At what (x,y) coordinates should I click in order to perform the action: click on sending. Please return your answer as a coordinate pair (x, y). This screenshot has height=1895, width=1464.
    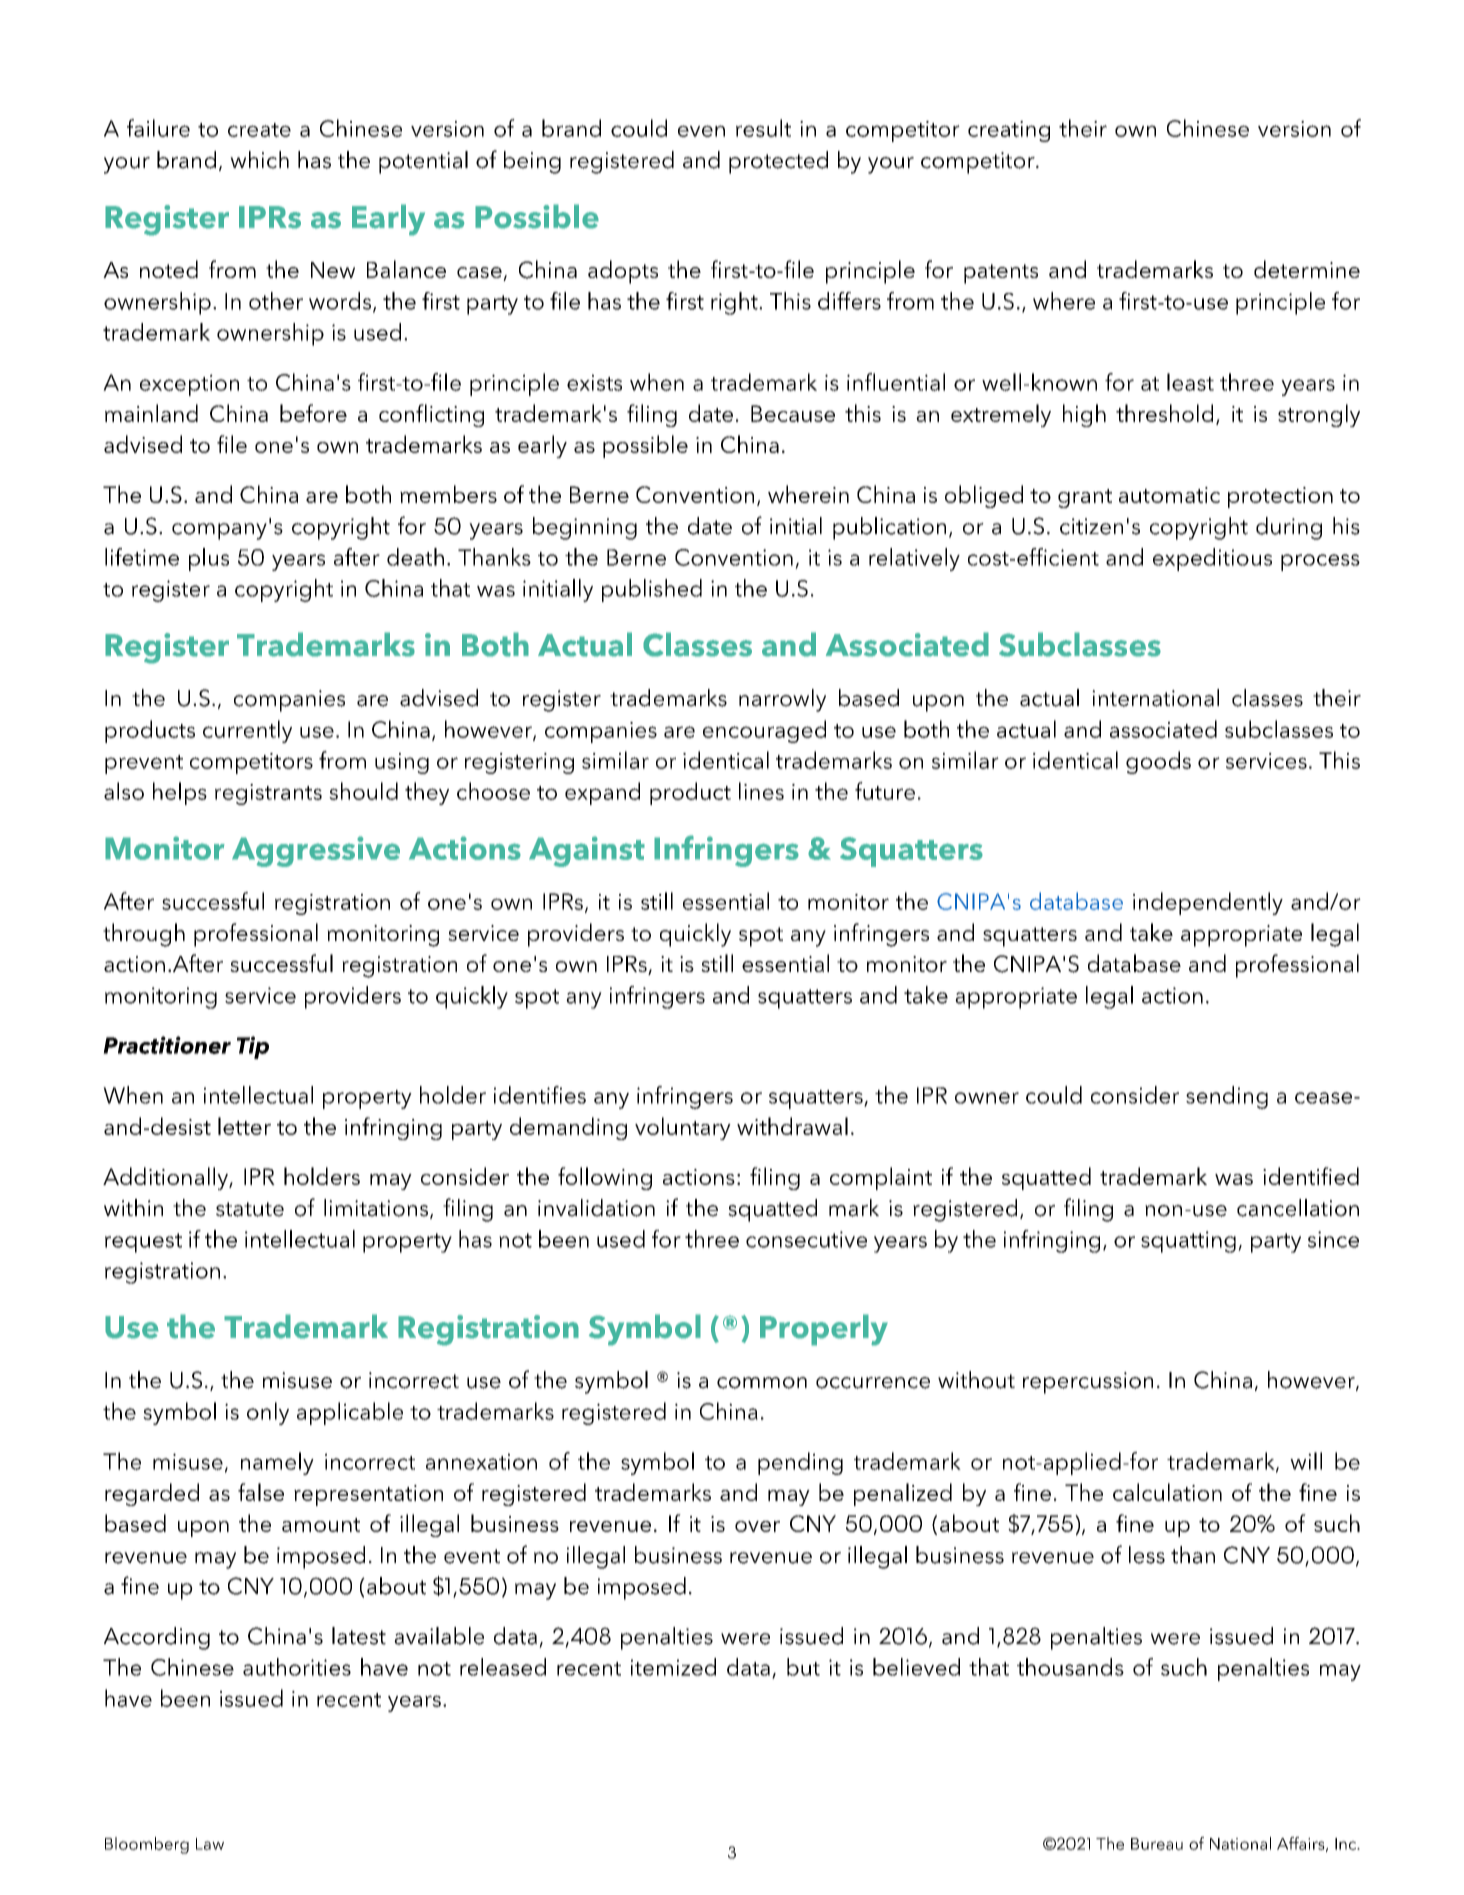
    Looking at the image, I should click on (1227, 1097).
